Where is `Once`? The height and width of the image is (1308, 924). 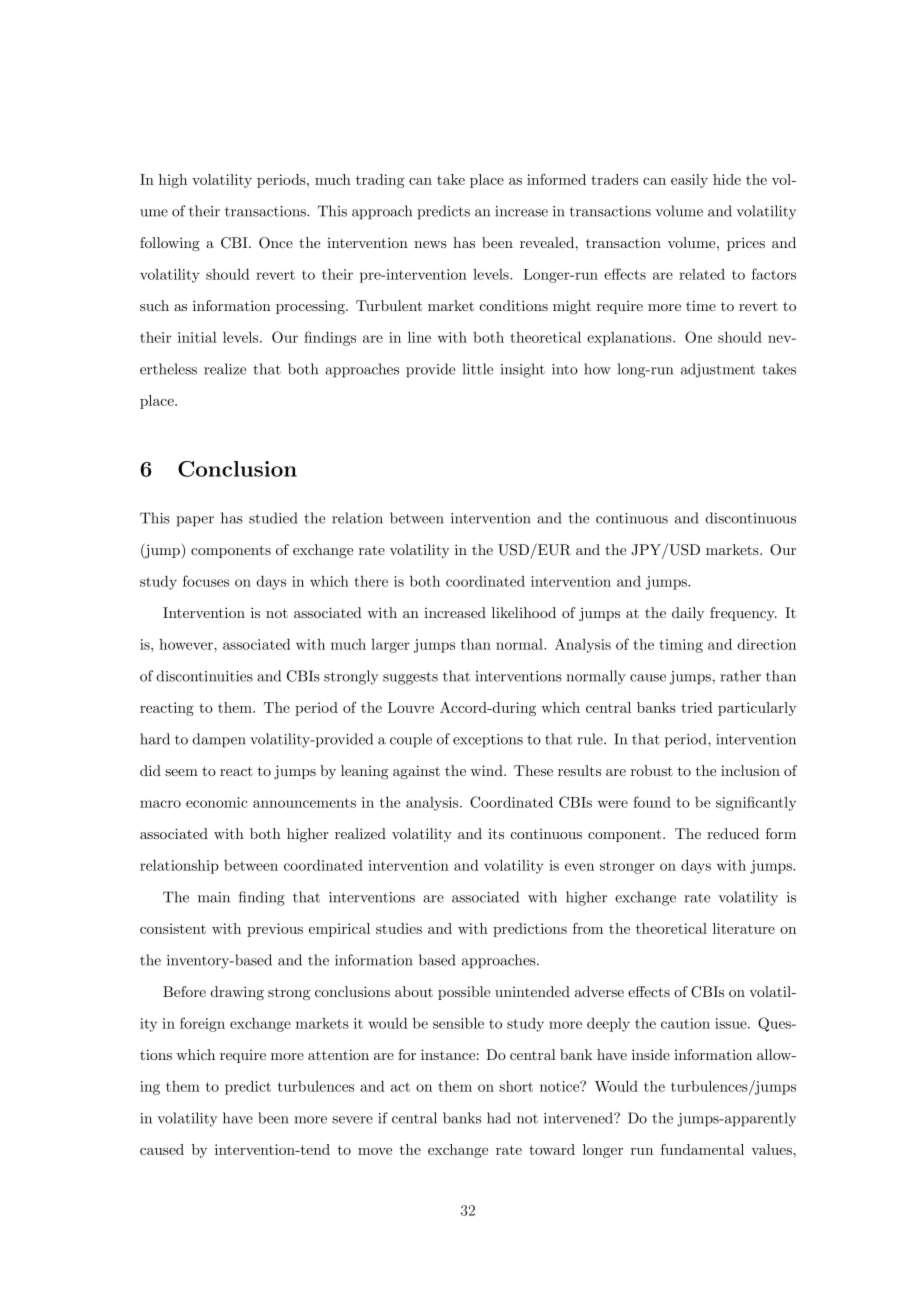 Once is located at coordinates (276, 243).
